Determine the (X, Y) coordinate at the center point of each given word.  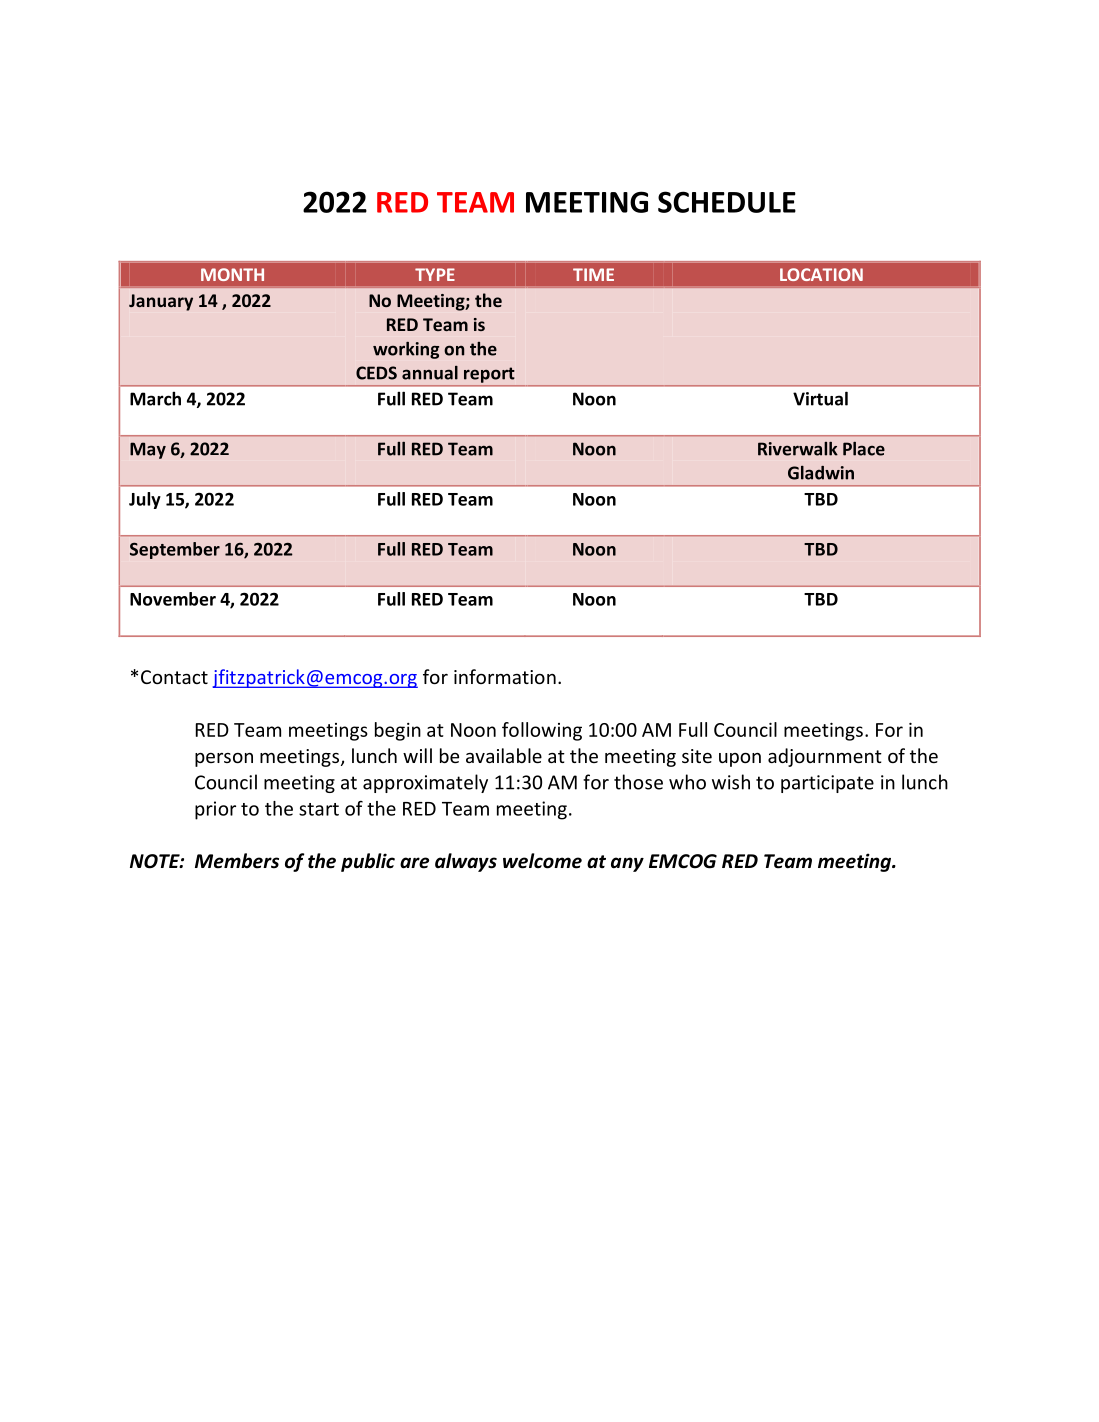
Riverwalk (798, 449)
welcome (542, 861)
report (489, 375)
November (173, 599)
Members (237, 861)
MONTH (232, 274)
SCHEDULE (727, 202)
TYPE (435, 274)
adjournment (825, 757)
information (505, 676)
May (148, 450)
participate (827, 784)
